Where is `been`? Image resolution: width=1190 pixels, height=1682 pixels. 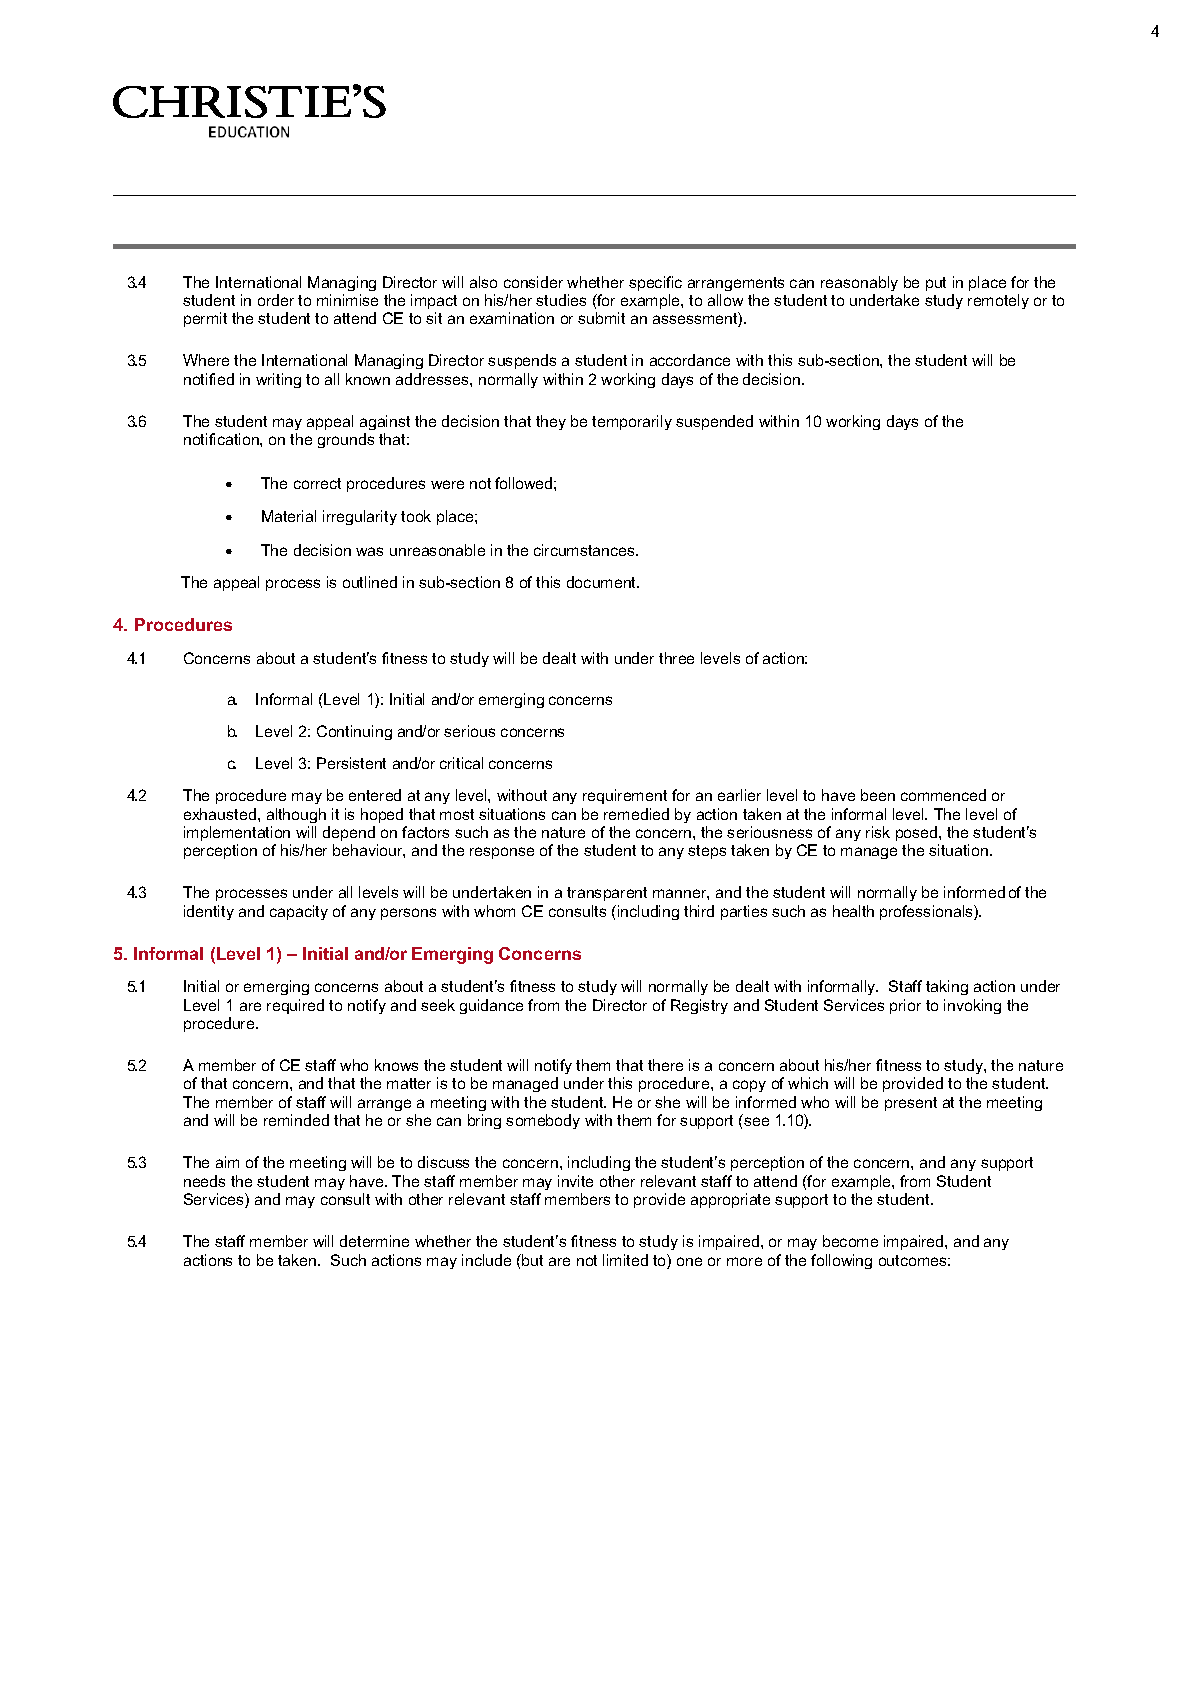 been is located at coordinates (878, 795).
